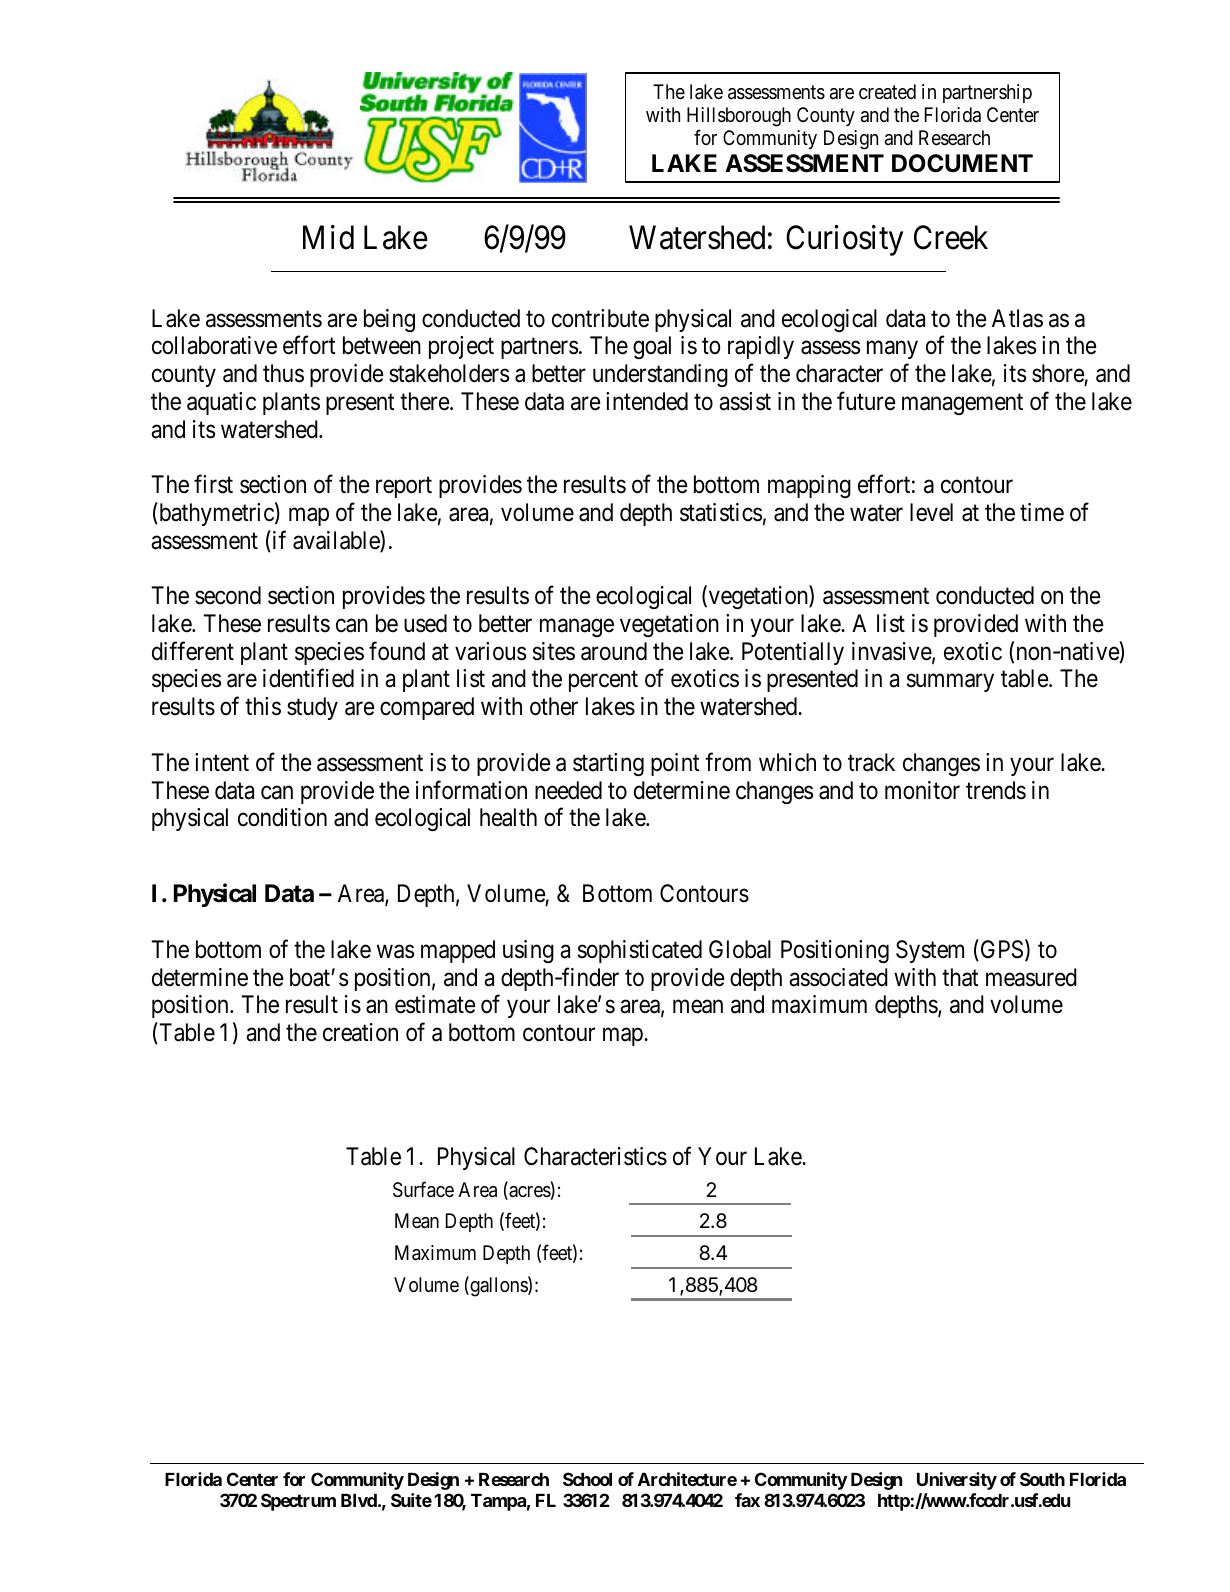 The width and height of the document is (1230, 1592). What do you see at coordinates (213, 484) in the document?
I see `first` at bounding box center [213, 484].
